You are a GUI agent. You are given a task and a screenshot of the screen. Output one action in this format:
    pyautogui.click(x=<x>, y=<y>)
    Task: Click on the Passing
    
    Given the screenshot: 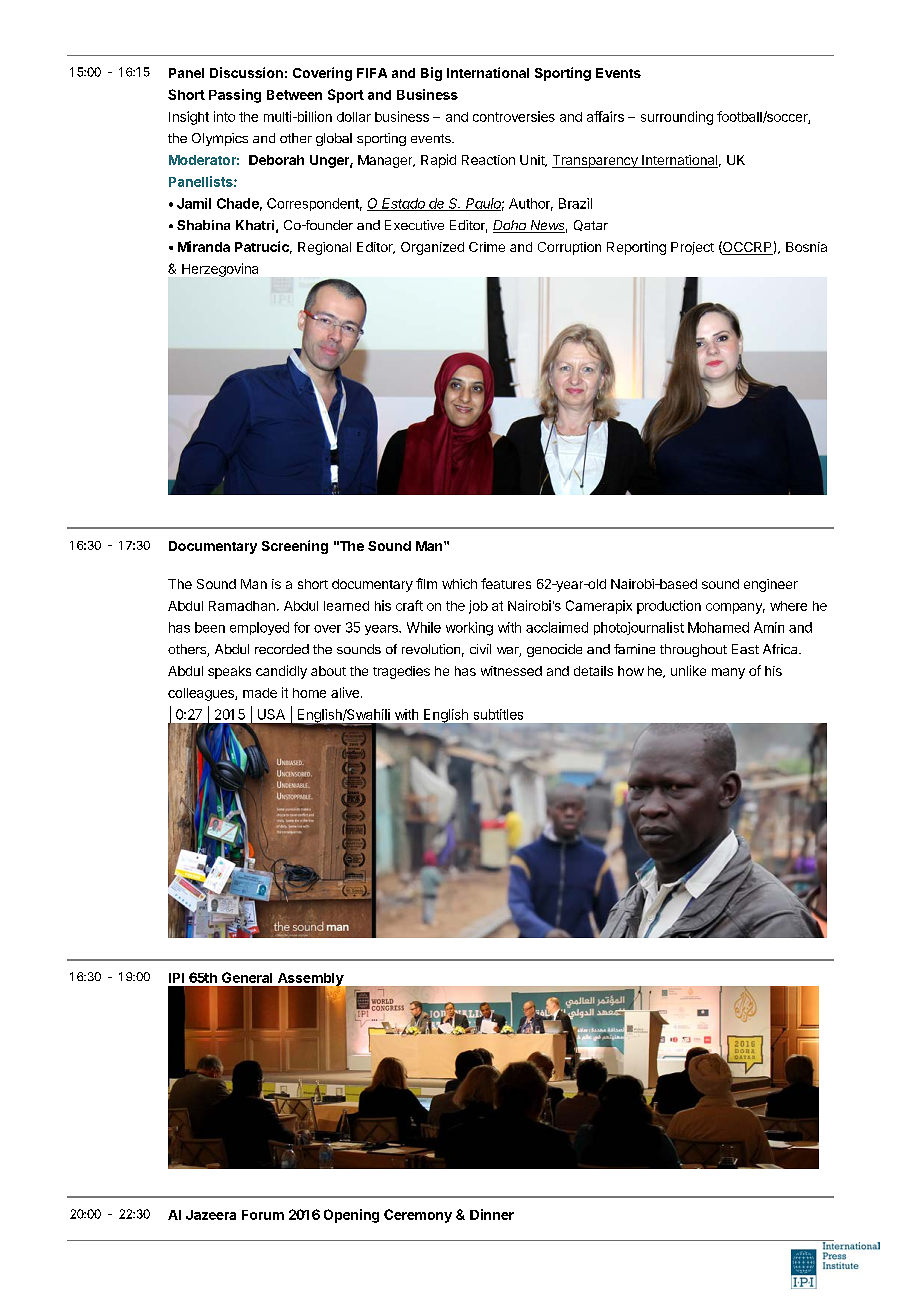 What is the action you would take?
    pyautogui.click(x=235, y=96)
